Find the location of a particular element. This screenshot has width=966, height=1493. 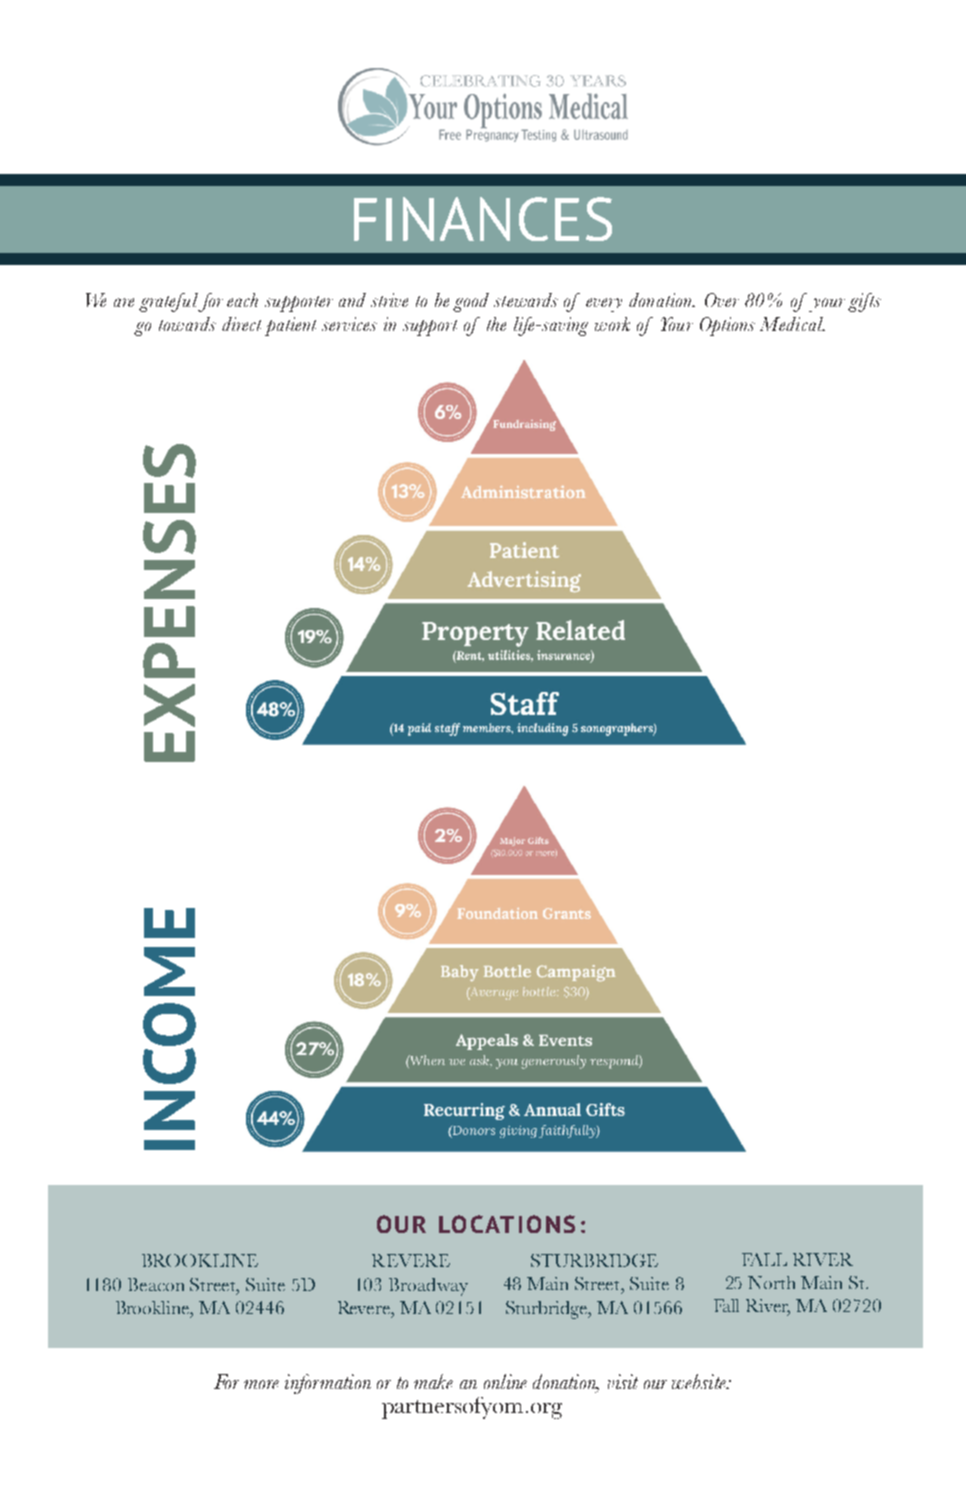

more is located at coordinates (261, 1384).
